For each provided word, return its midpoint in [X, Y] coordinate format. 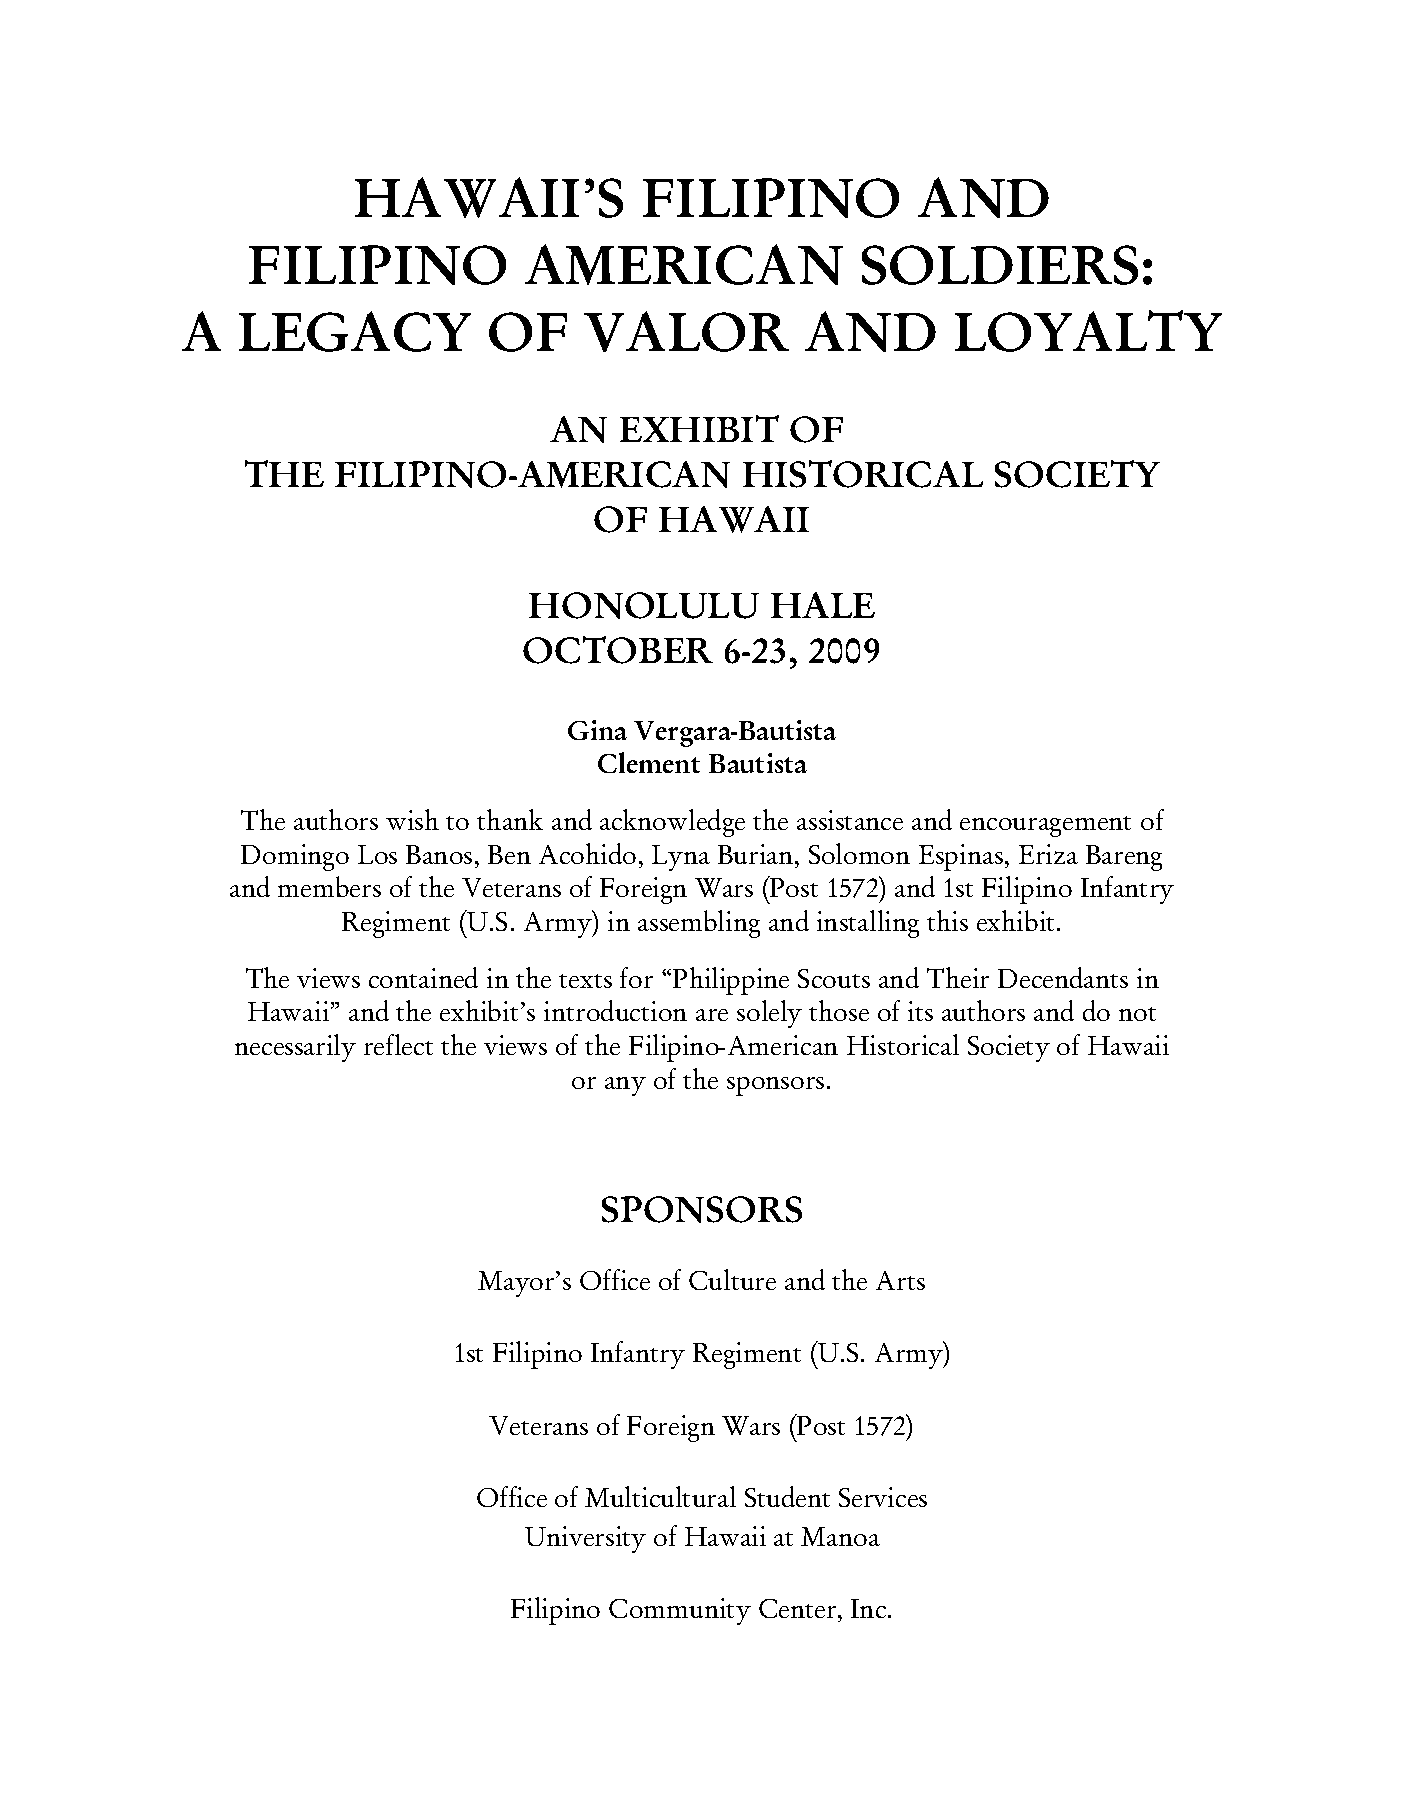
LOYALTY [1088, 331]
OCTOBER [618, 650]
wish [412, 819]
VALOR [686, 331]
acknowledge [672, 823]
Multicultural [660, 1496]
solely [769, 1014]
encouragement [1045, 826]
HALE [823, 605]
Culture [732, 1279]
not [1137, 1014]
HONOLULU [644, 605]
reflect [398, 1044]
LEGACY [355, 331]
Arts [900, 1280]
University [585, 1539]
